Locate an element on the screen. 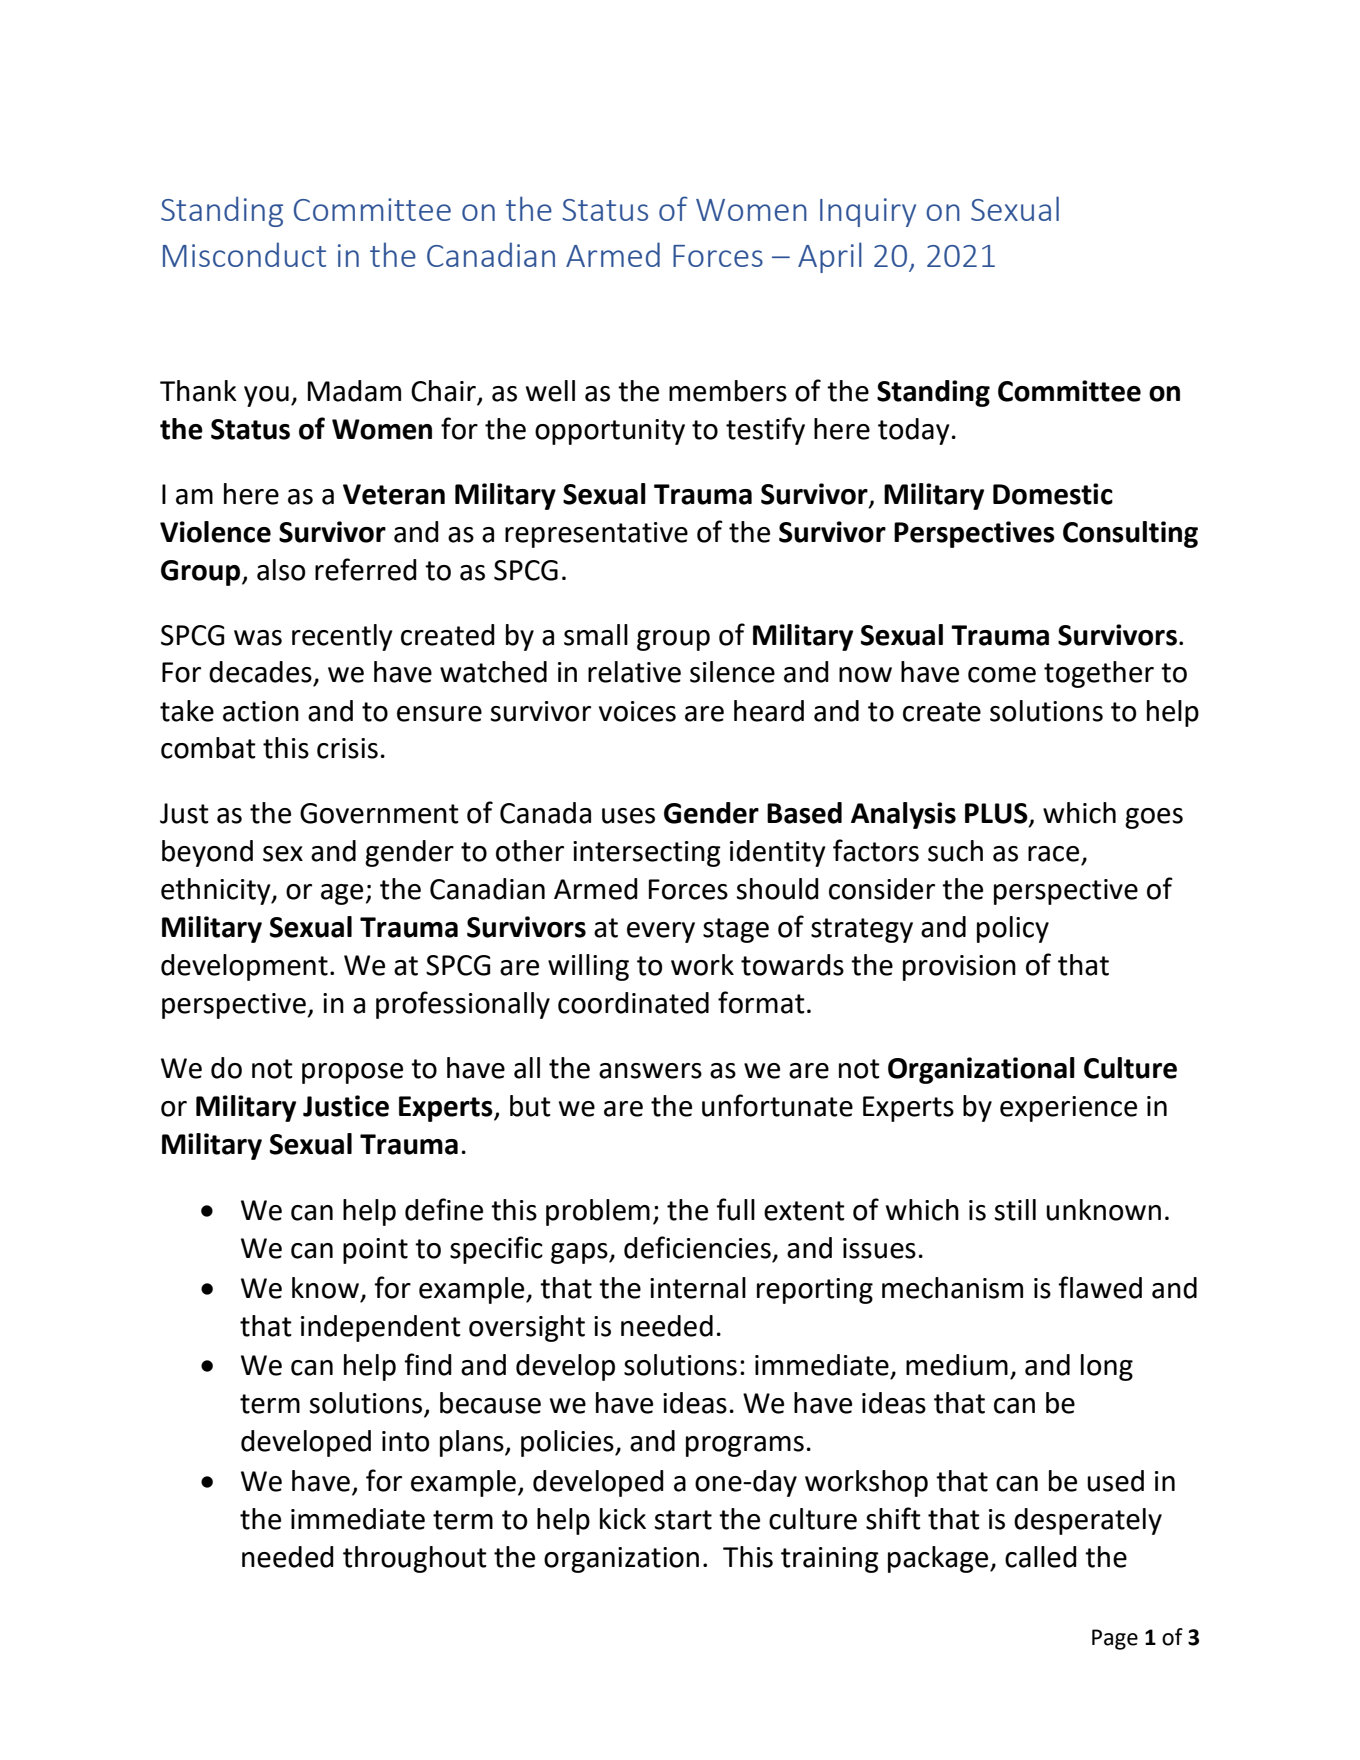  start is located at coordinates (683, 1520).
